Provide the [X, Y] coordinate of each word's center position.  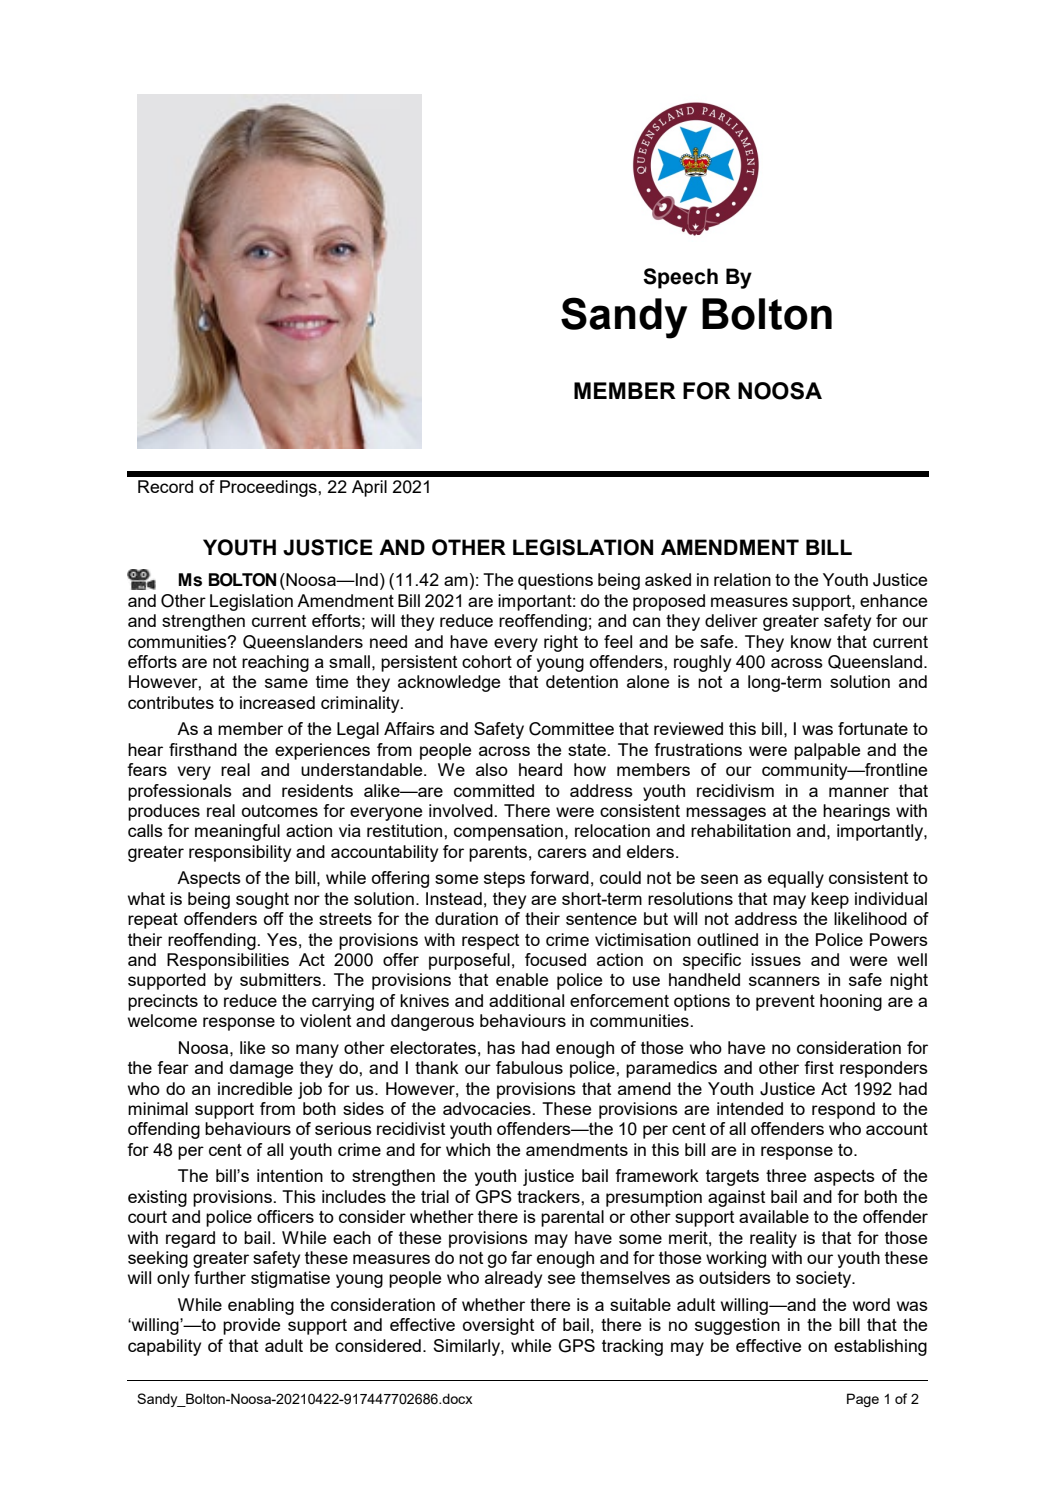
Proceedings [269, 488]
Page [863, 1400]
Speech [680, 278]
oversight [498, 1326]
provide [251, 1326]
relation [742, 579]
